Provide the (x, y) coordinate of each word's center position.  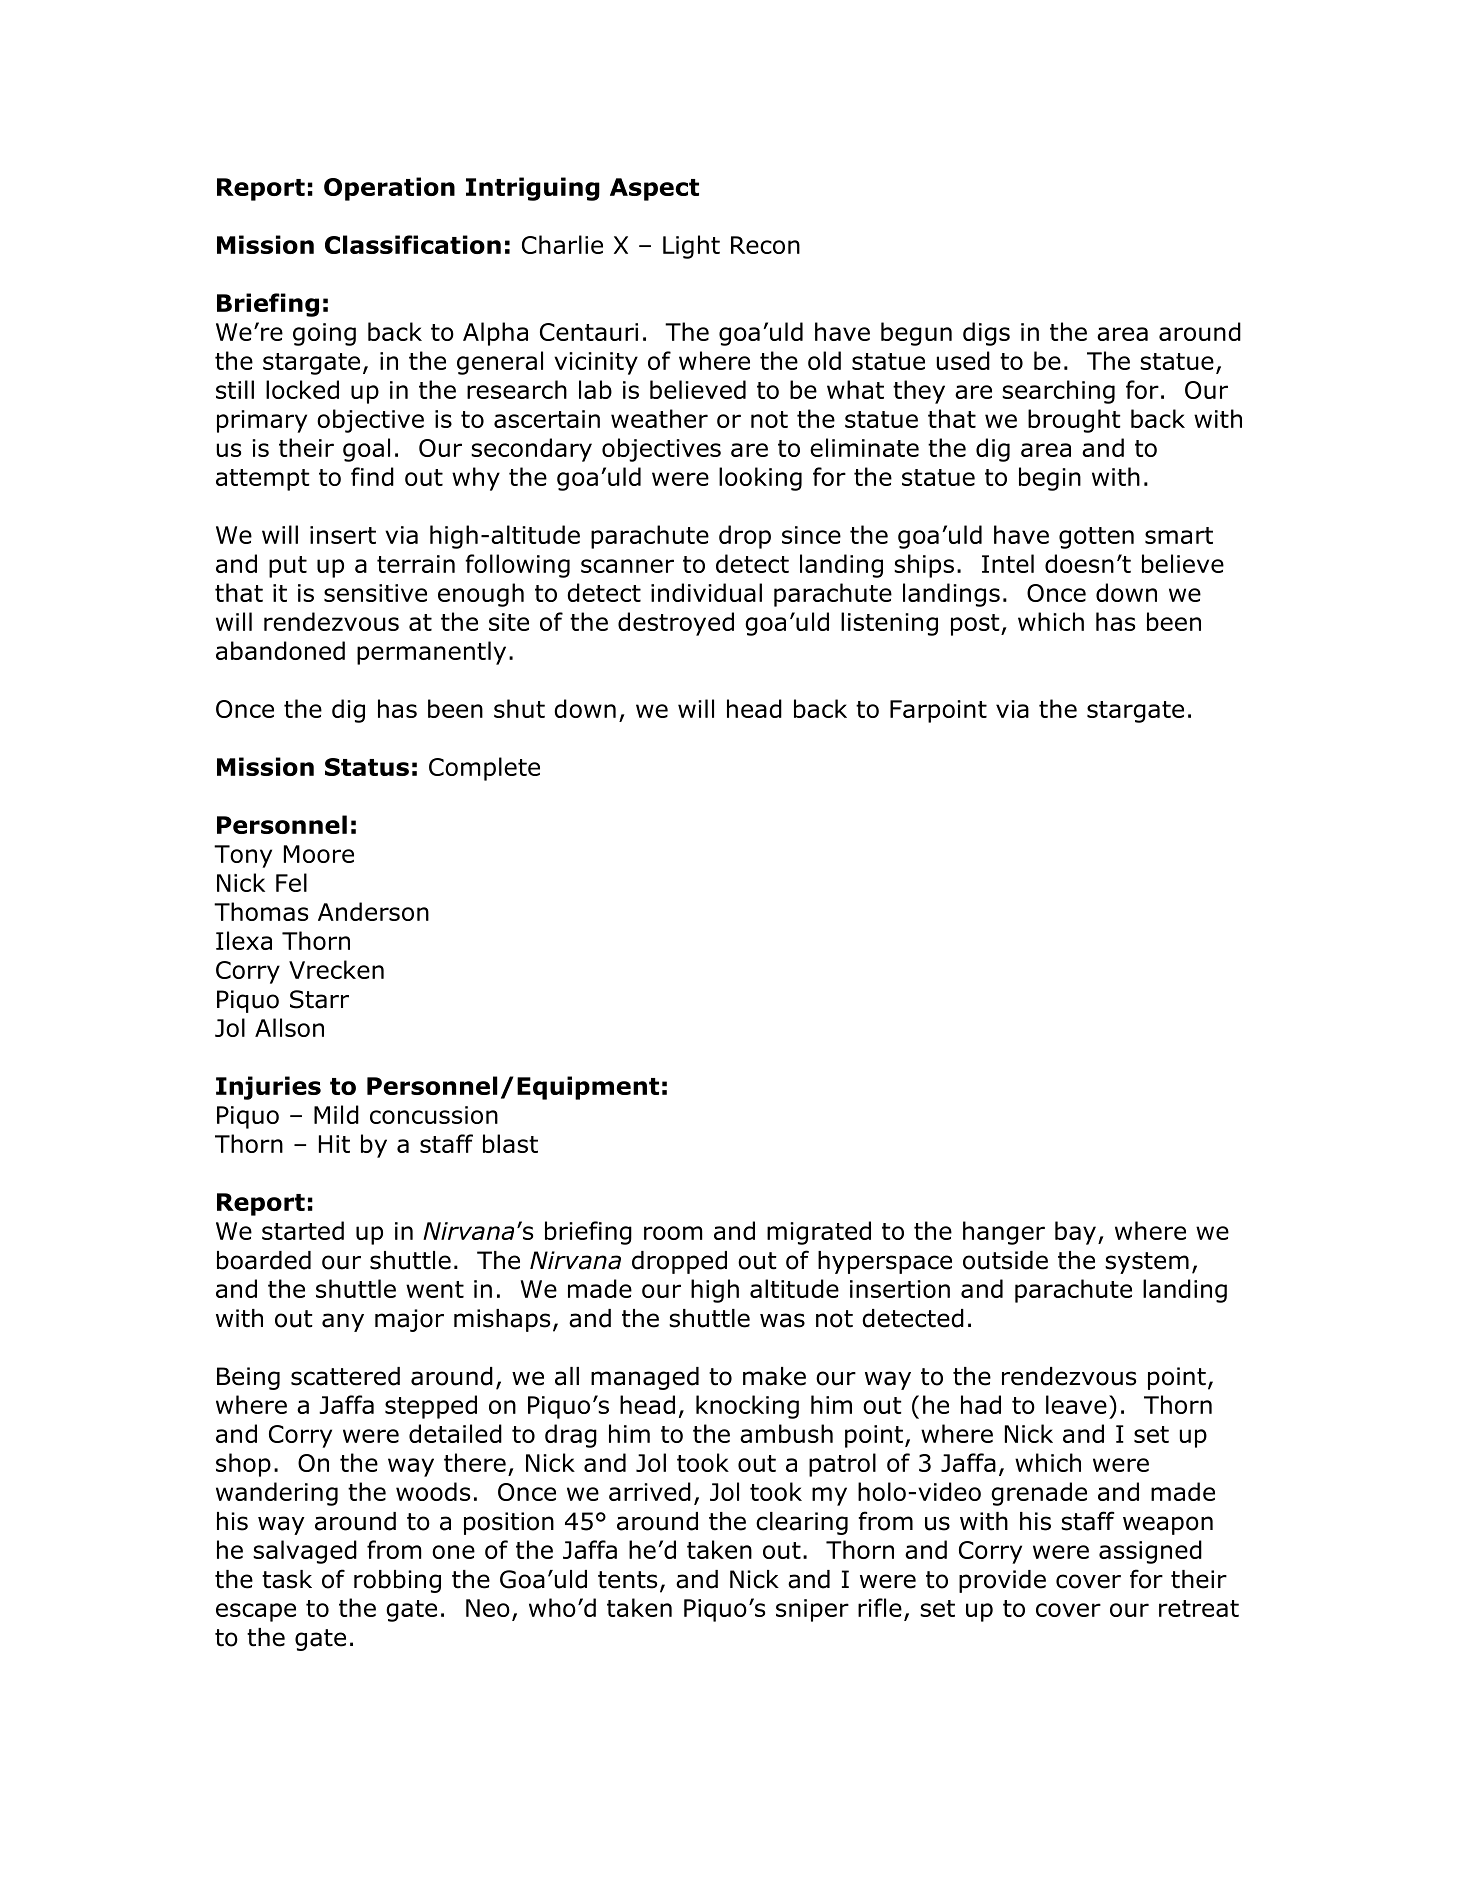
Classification (413, 244)
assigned (1150, 1552)
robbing (397, 1581)
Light (691, 247)
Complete (484, 769)
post (976, 625)
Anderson (373, 911)
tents (627, 1580)
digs (986, 334)
